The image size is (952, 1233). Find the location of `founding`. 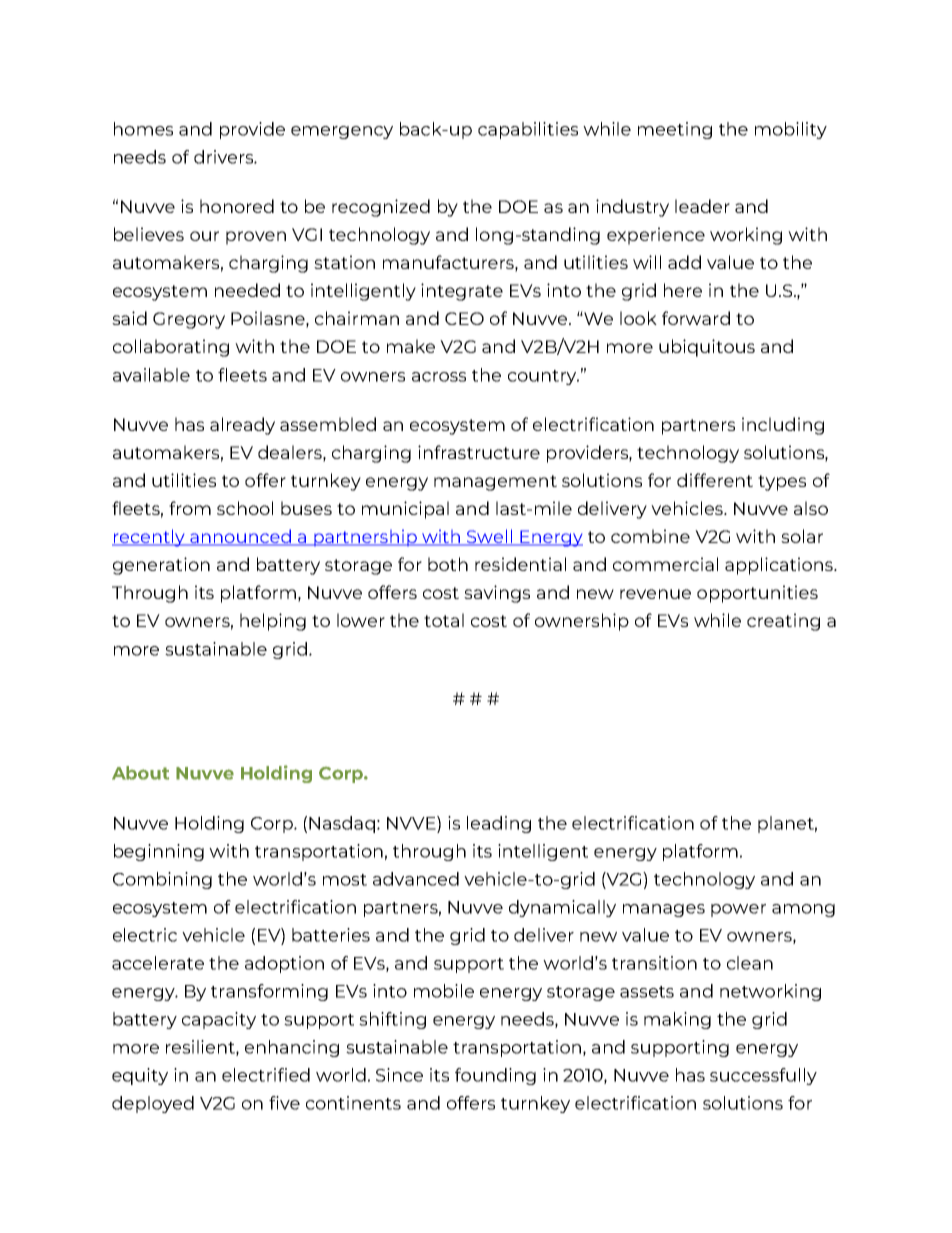

founding is located at coordinates (495, 1076).
